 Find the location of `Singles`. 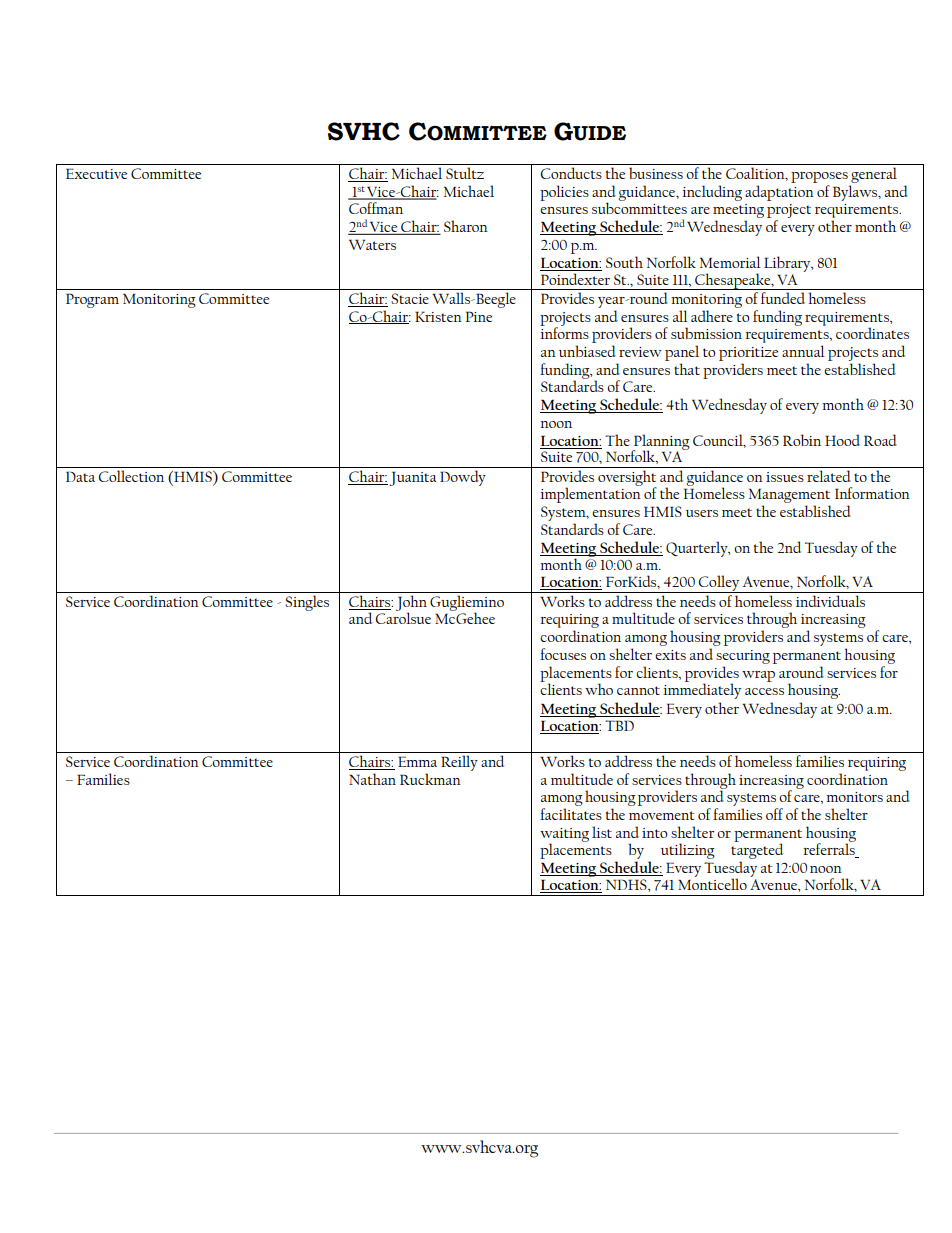

Singles is located at coordinates (307, 603).
